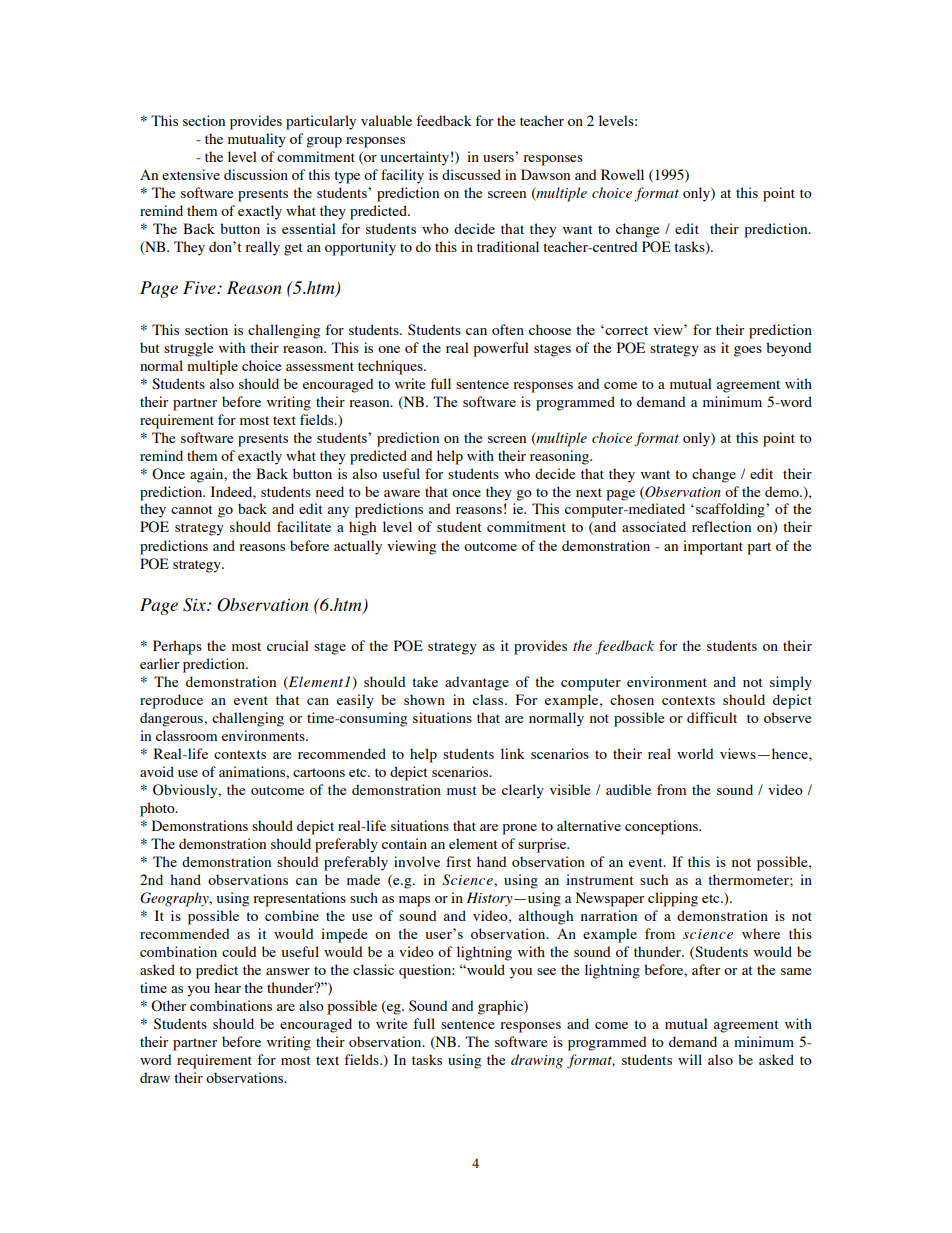  Describe the element at coordinates (695, 753) in the page. I see `world` at that location.
